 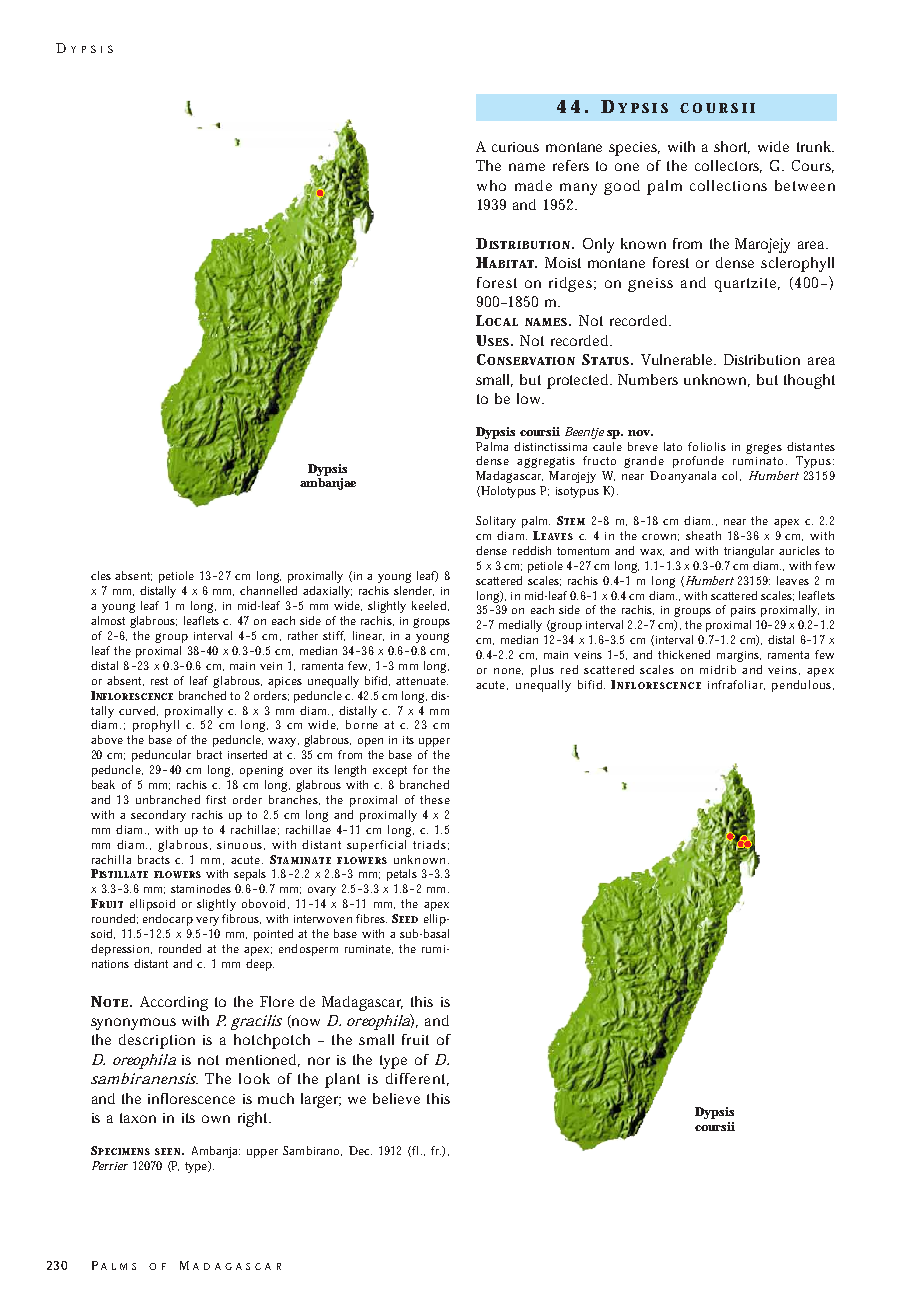 What do you see at coordinates (108, 620) in the screenshot?
I see `almost` at bounding box center [108, 620].
